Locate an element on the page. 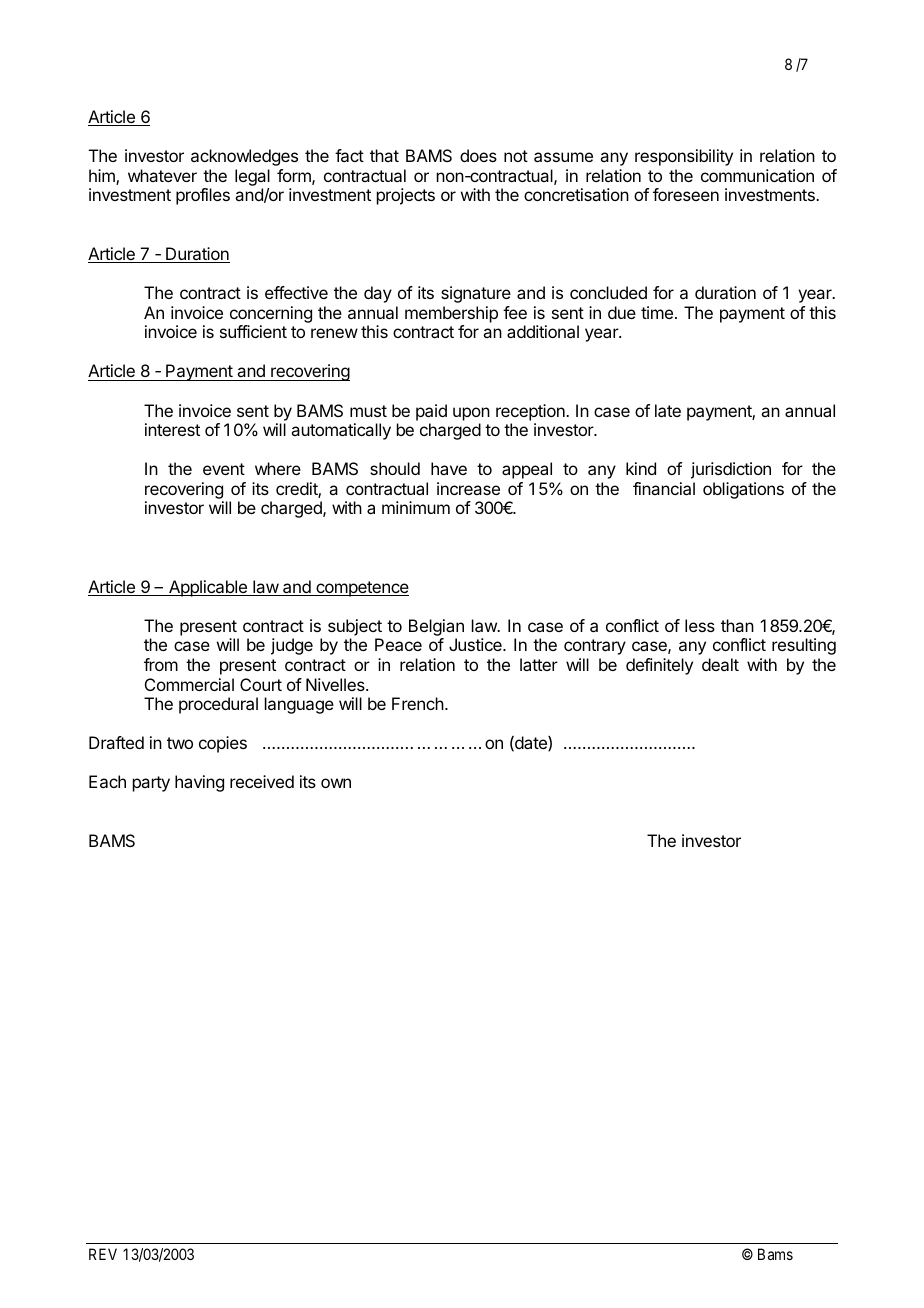  jurisdiction is located at coordinates (731, 470).
